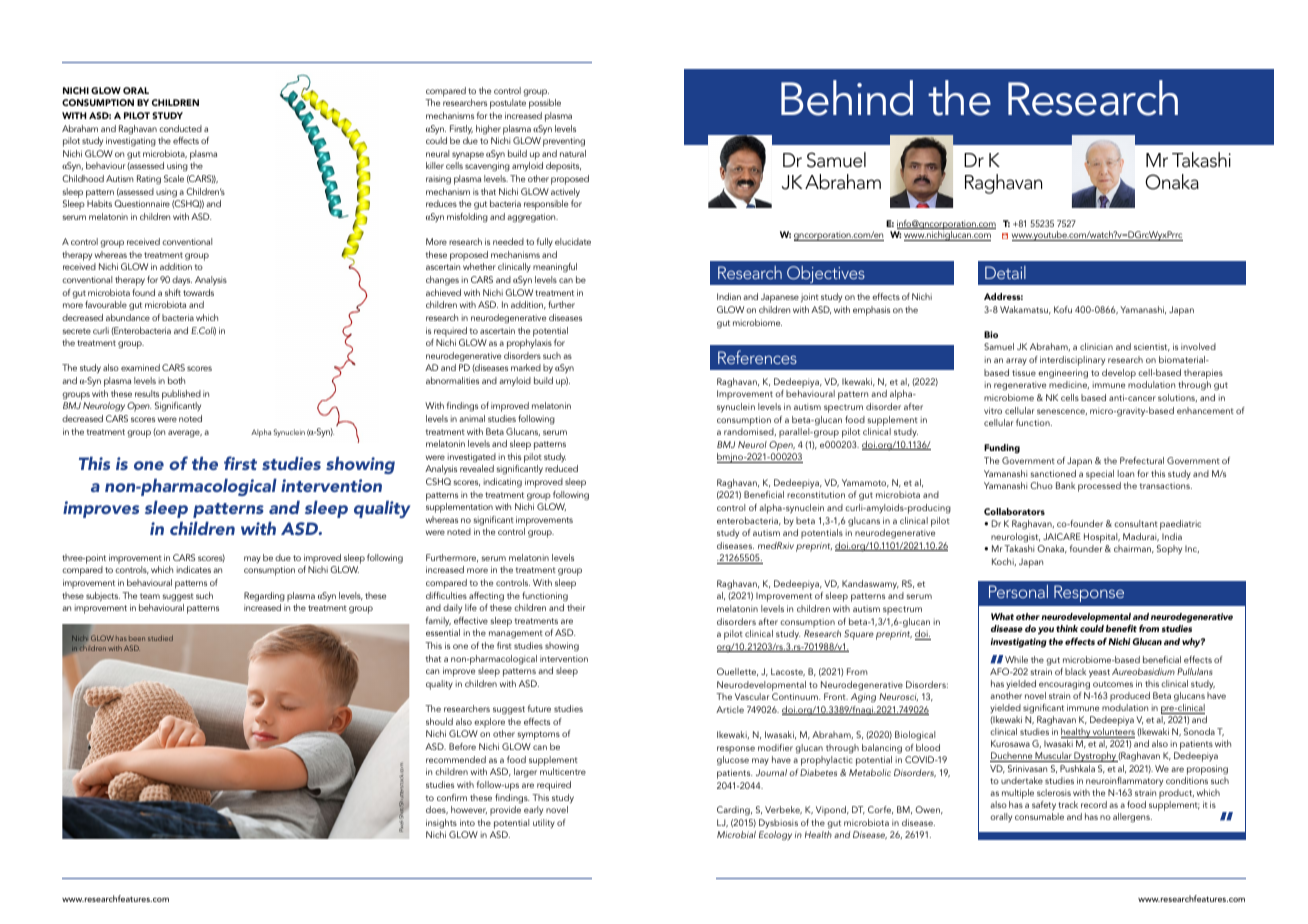 The height and width of the image is (924, 1308). Describe the element at coordinates (1018, 591) in the image. I see `Personal` at that location.
